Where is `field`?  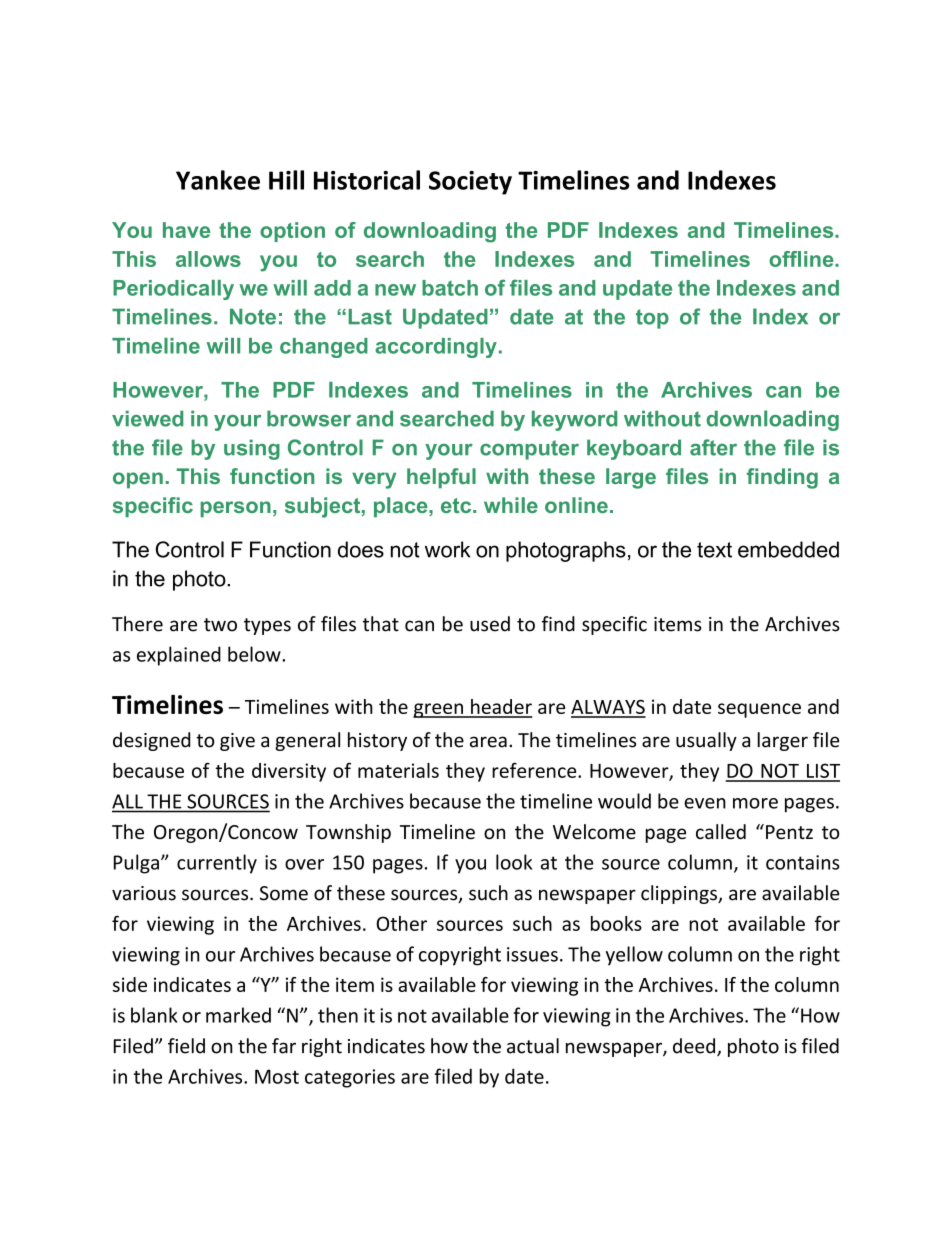 field is located at coordinates (186, 1046).
